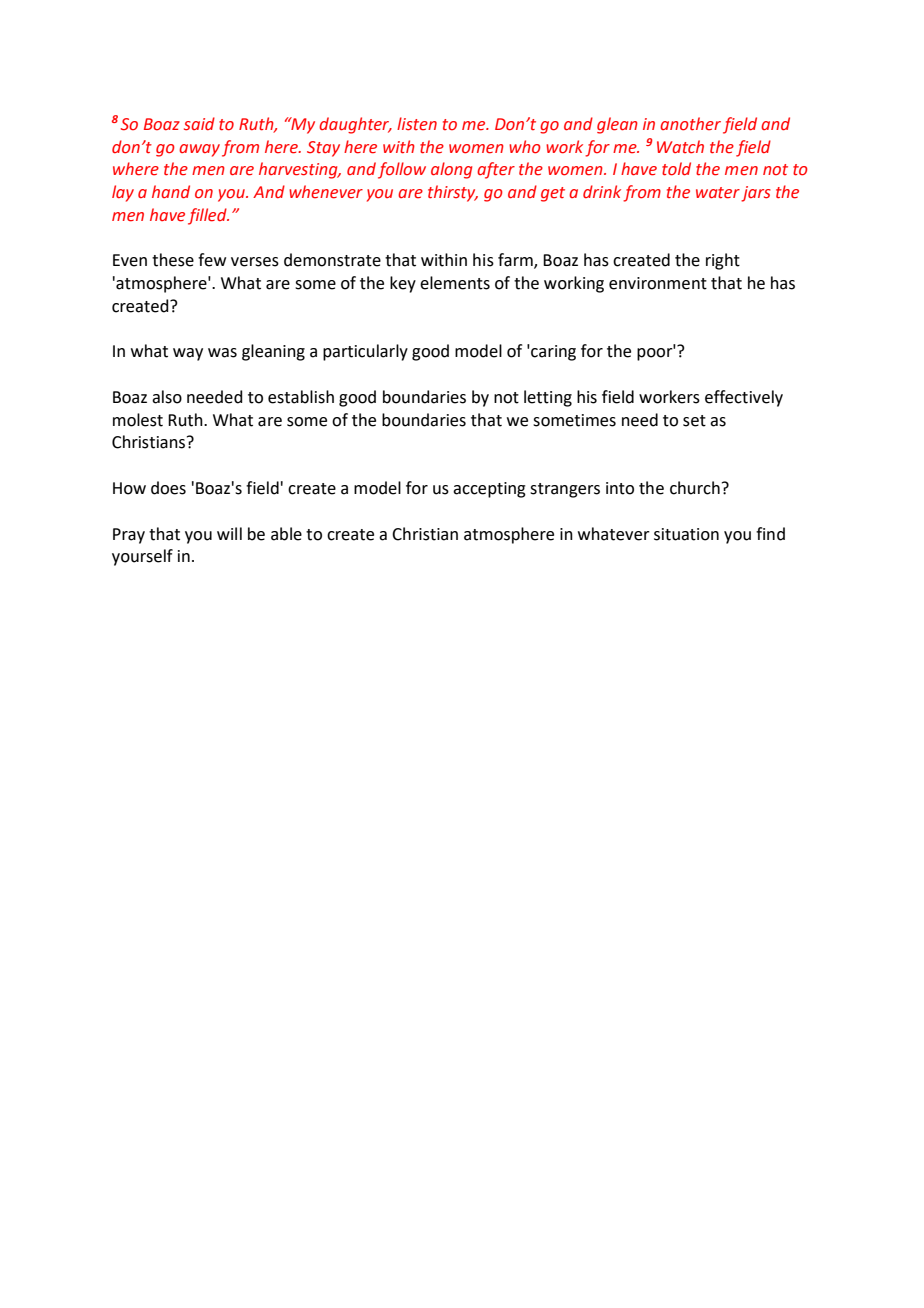  Describe the element at coordinates (690, 124) in the screenshot. I see `another` at that location.
